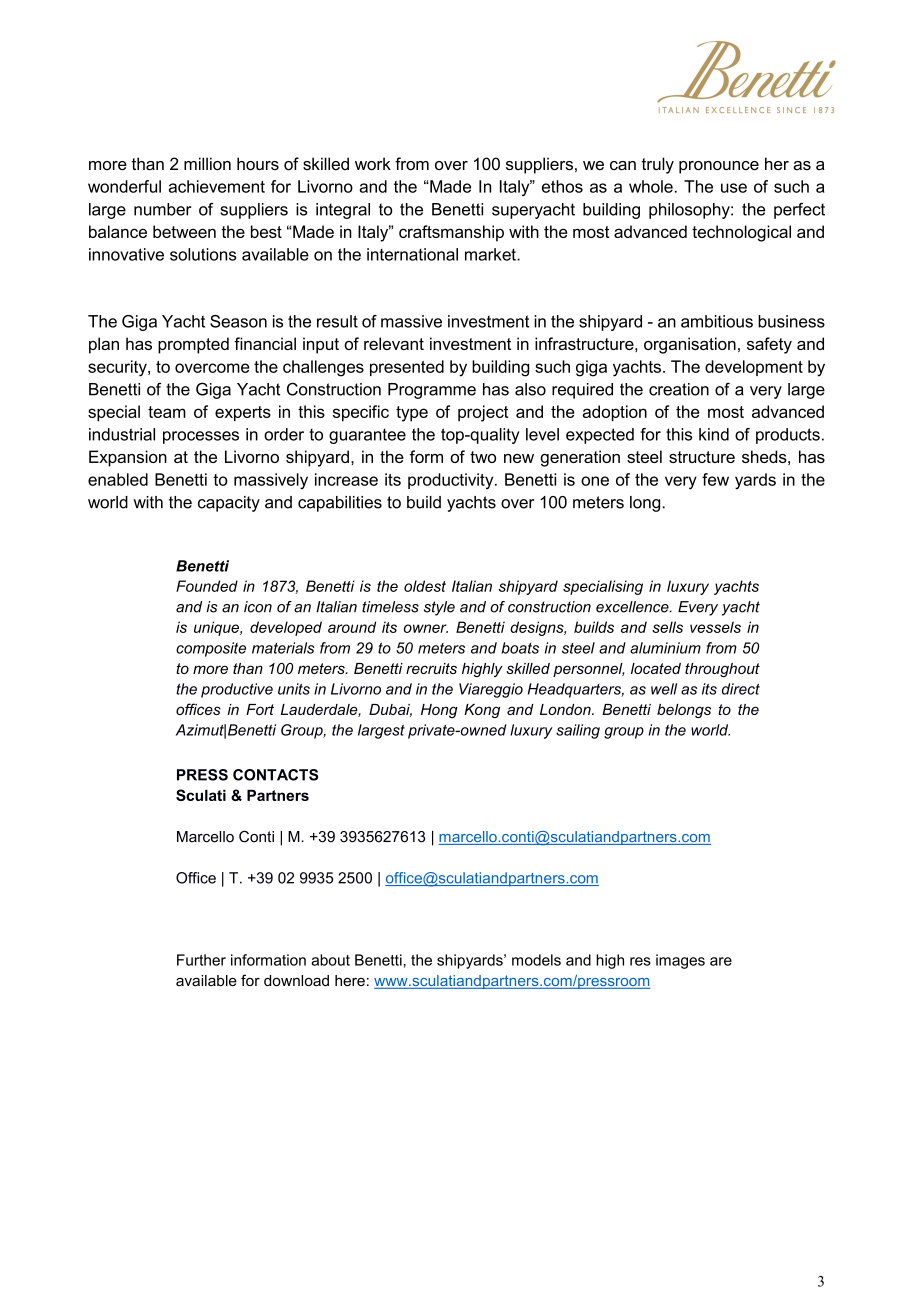 Image resolution: width=924 pixels, height=1308 pixels. Describe the element at coordinates (715, 627) in the page. I see `vessels` at that location.
